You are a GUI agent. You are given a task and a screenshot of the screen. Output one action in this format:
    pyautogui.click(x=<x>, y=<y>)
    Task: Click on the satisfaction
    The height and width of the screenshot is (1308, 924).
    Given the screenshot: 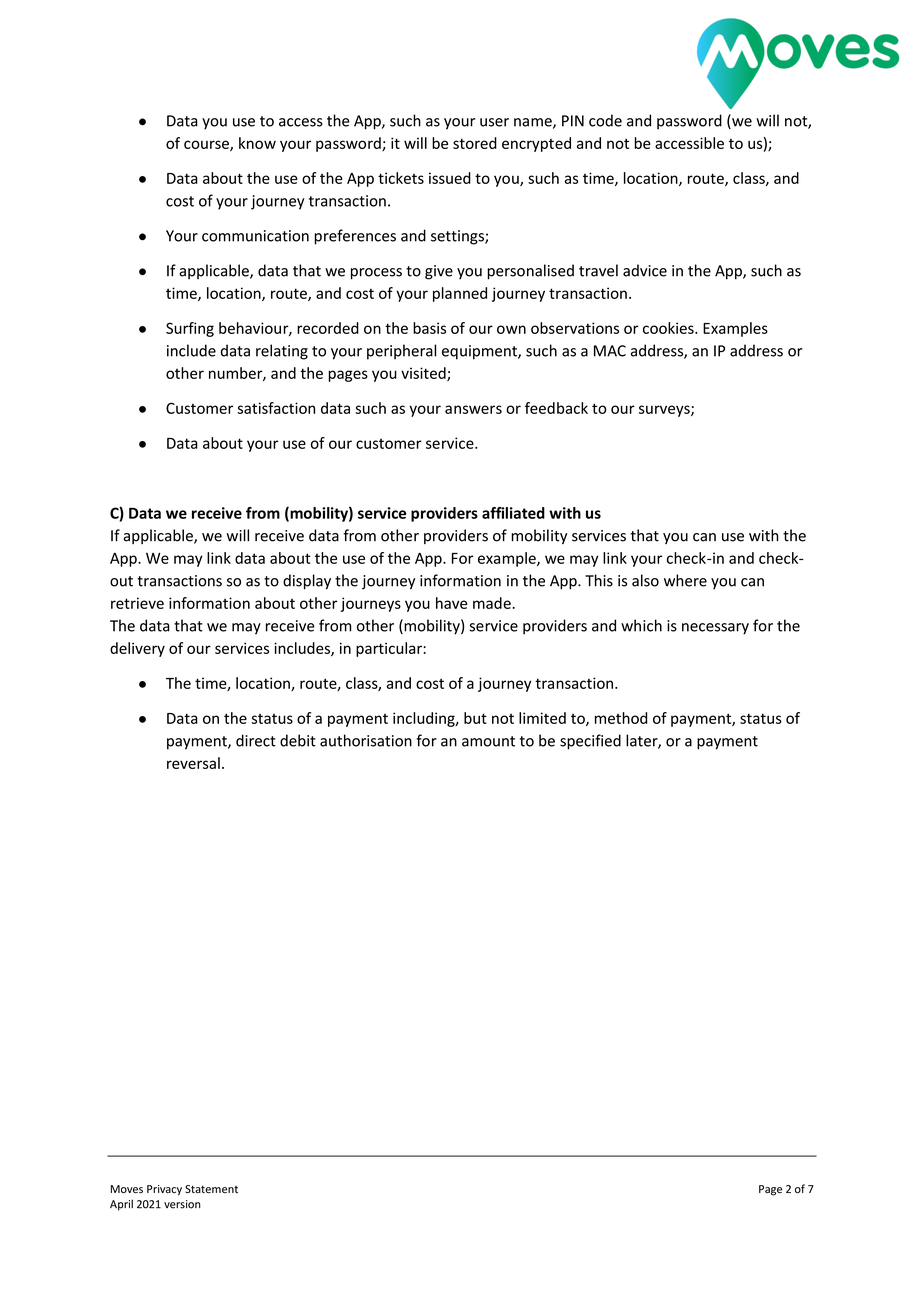 What is the action you would take?
    pyautogui.click(x=276, y=408)
